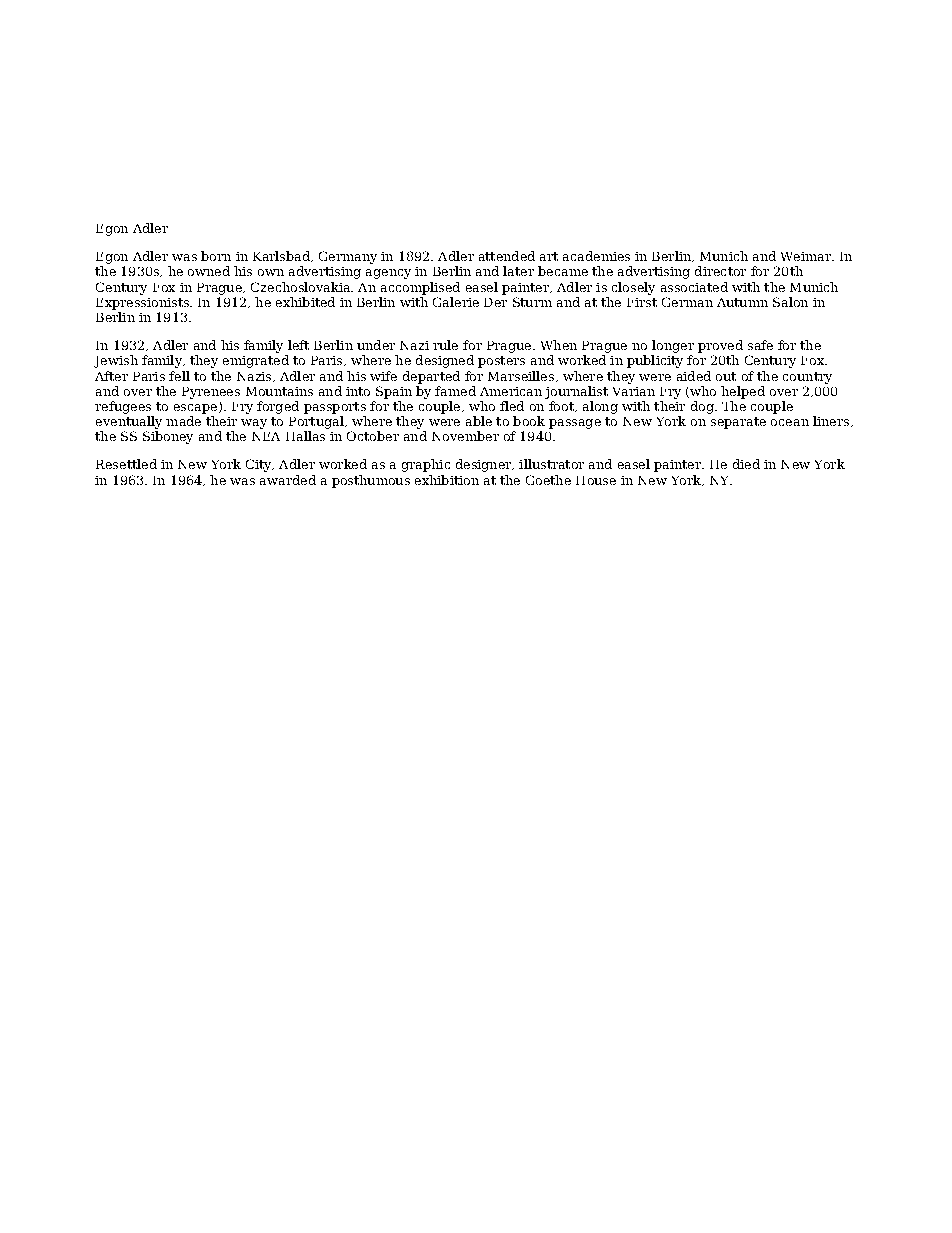  What do you see at coordinates (447, 480) in the screenshot?
I see `exhibition` at bounding box center [447, 480].
